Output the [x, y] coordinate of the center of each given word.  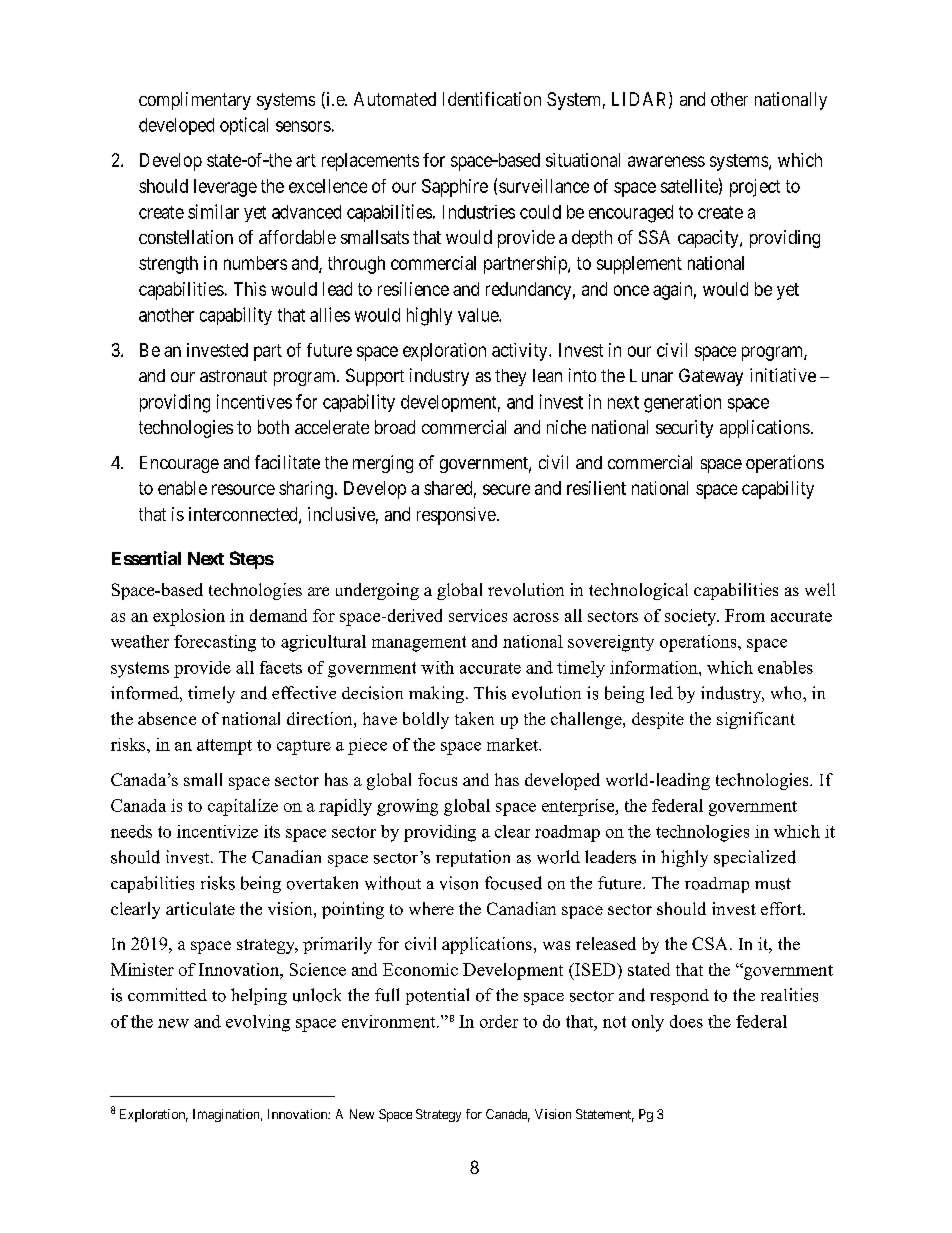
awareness [666, 161]
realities [789, 995]
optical [244, 126]
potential [437, 996]
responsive [456, 516]
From [745, 615]
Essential [146, 558]
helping [259, 996]
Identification [492, 99]
